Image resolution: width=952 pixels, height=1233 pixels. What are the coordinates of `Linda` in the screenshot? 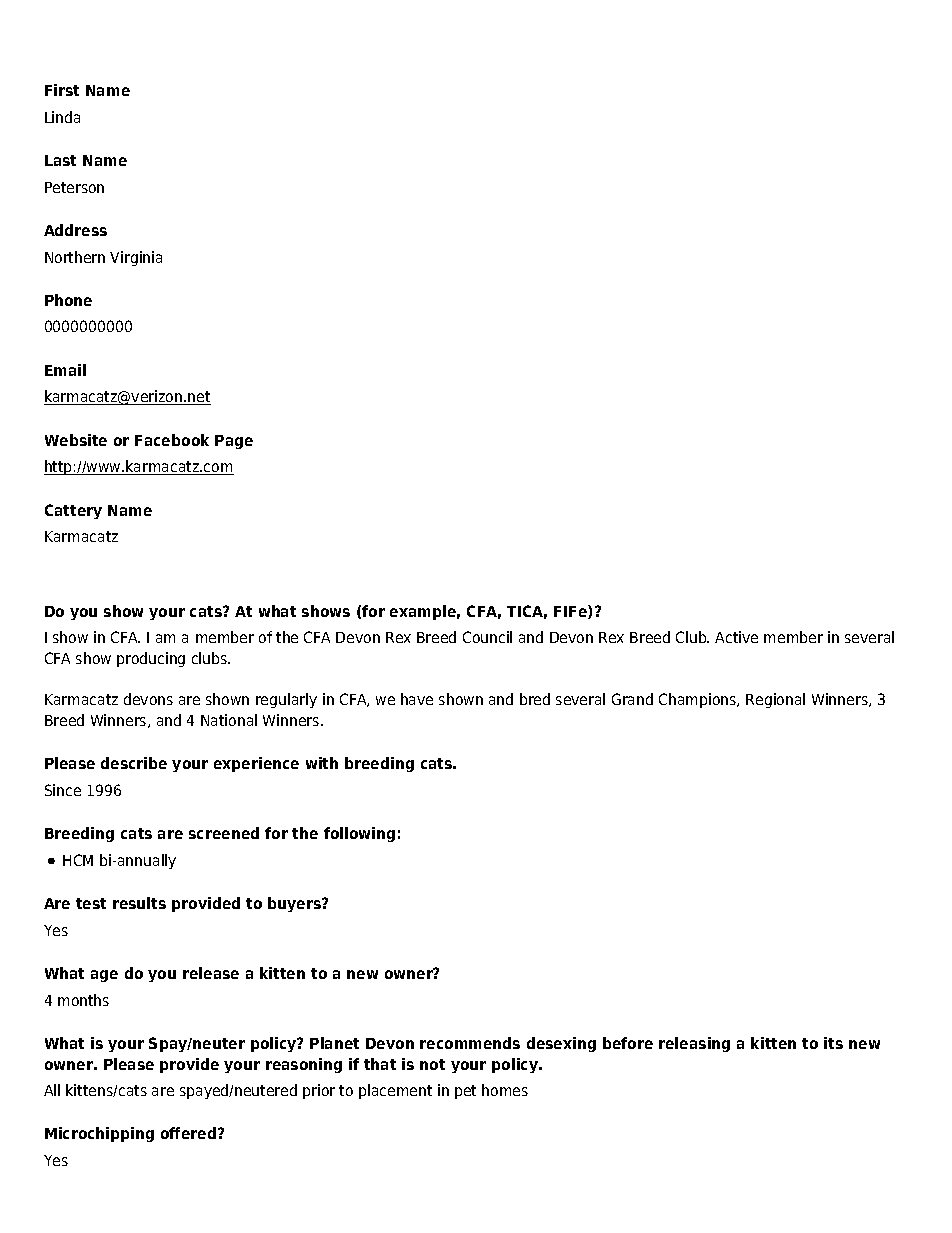 It's located at (62, 117).
